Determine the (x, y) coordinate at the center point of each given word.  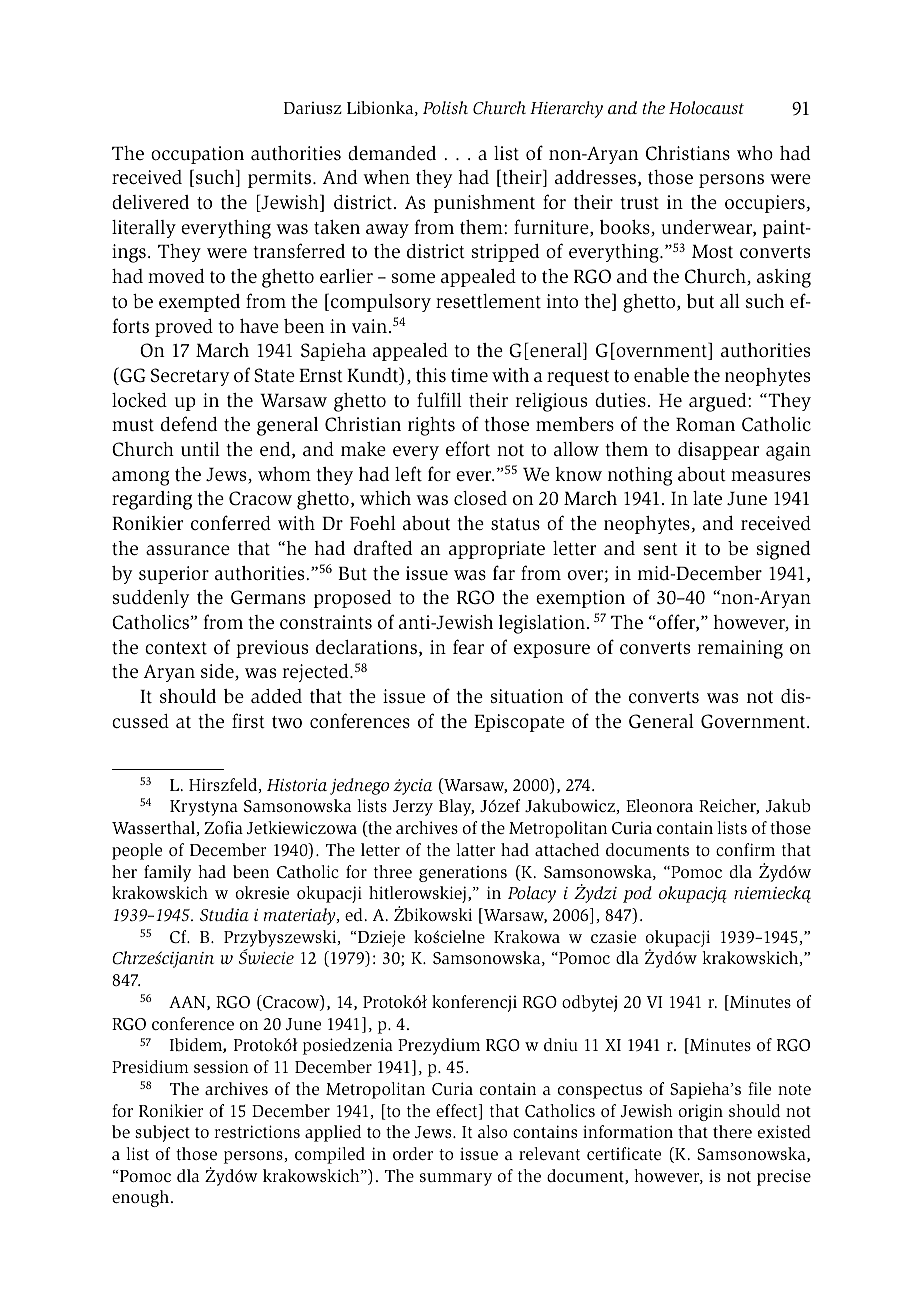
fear (468, 646)
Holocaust (706, 107)
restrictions (257, 1131)
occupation (197, 155)
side (218, 672)
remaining (740, 649)
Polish (445, 108)
